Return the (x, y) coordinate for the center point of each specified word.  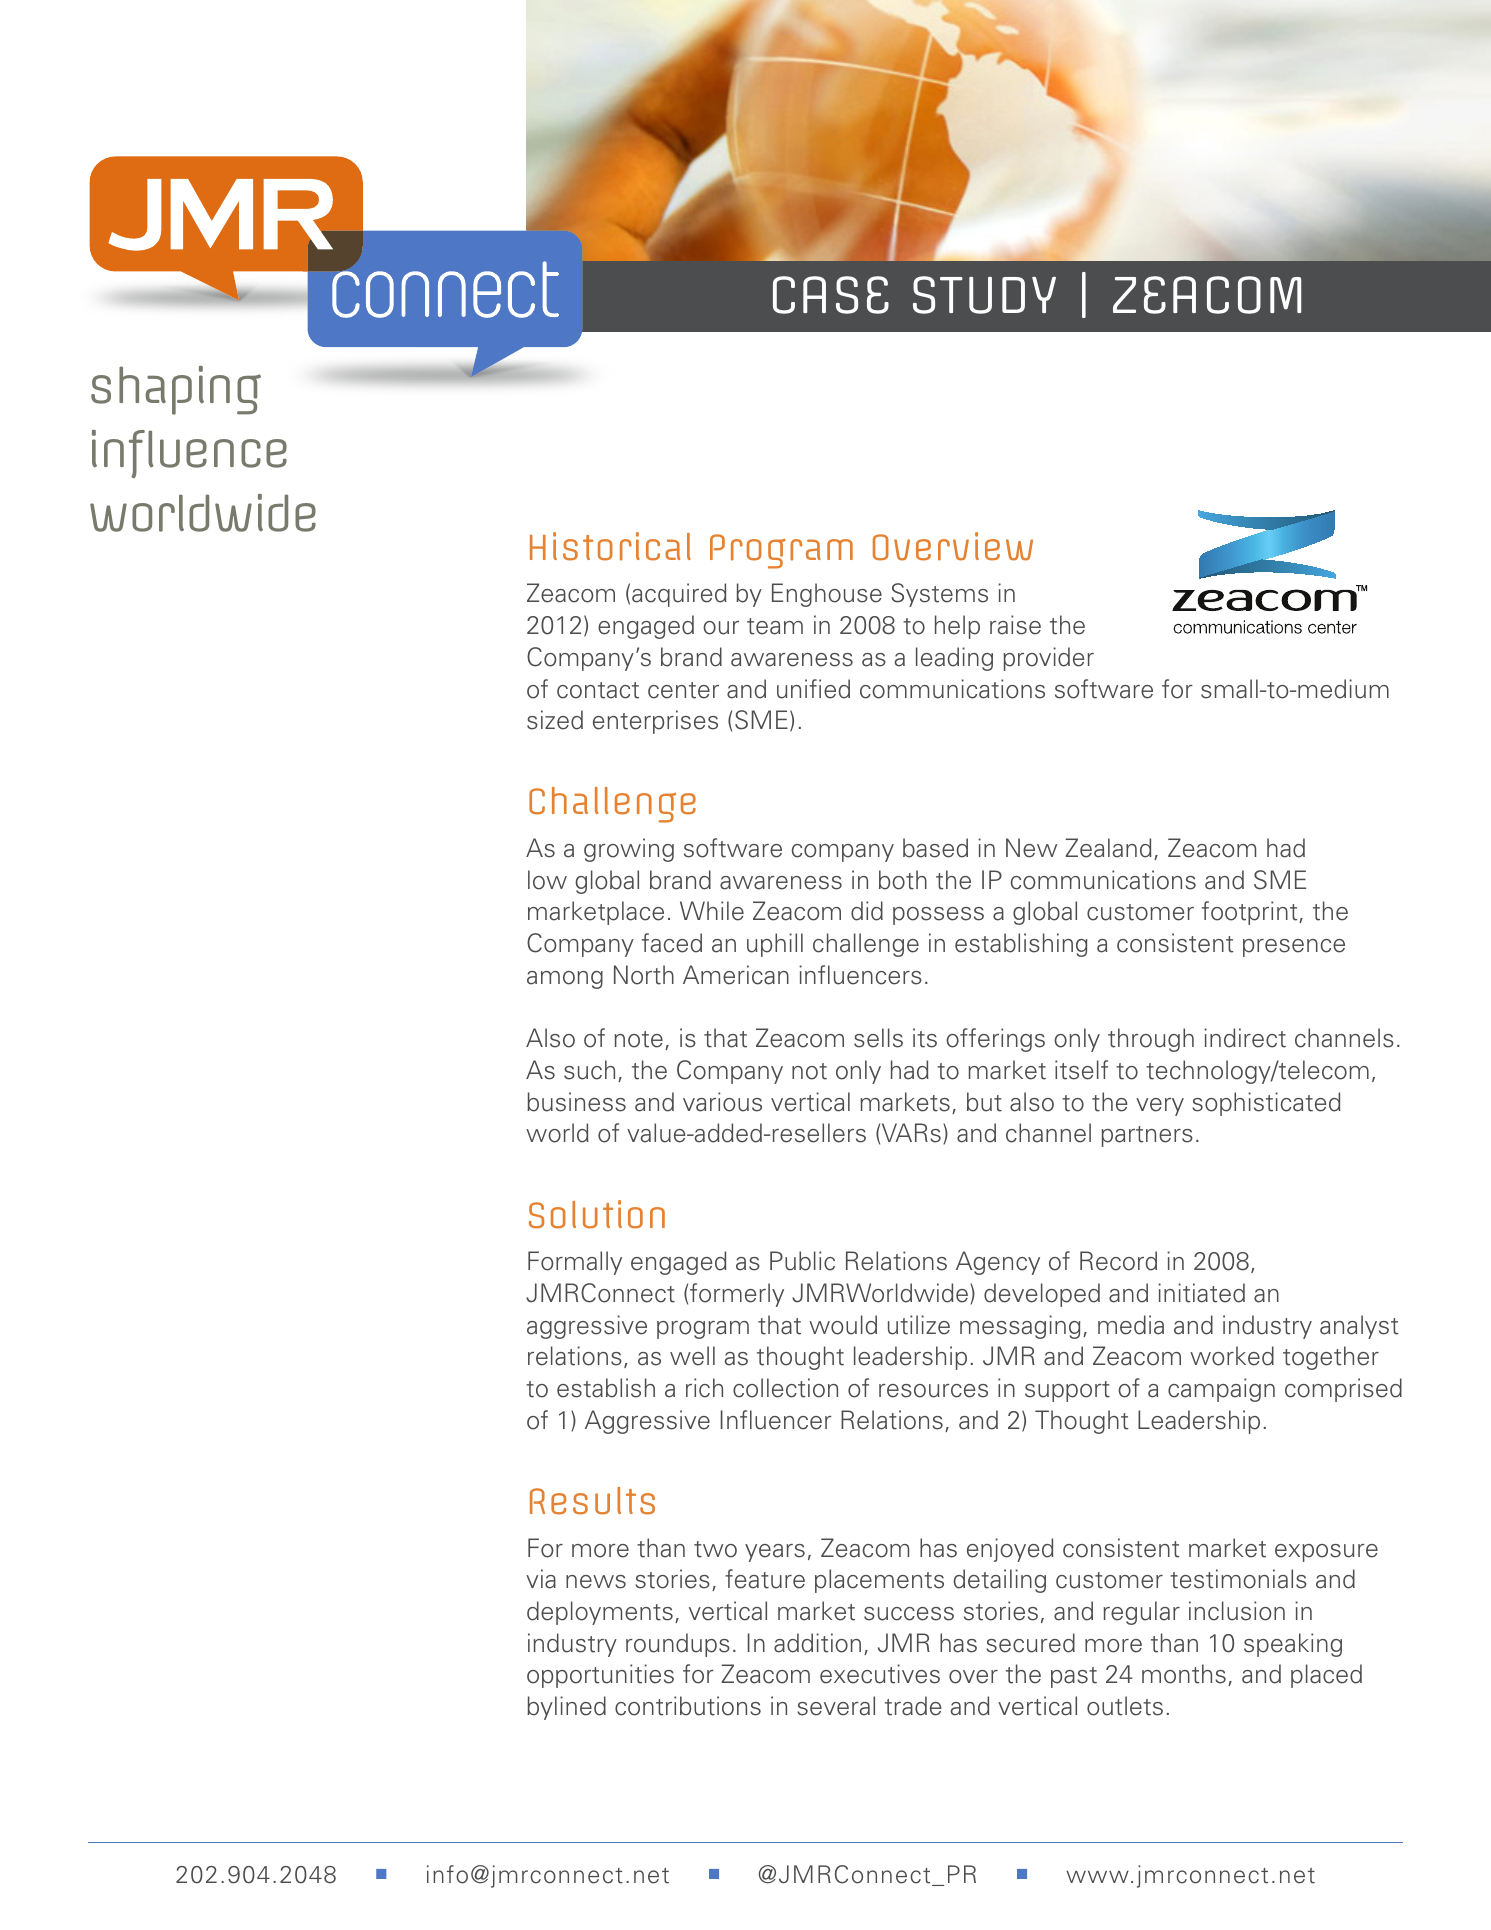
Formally (575, 1263)
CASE (831, 295)
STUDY (984, 295)
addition (817, 1643)
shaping (176, 390)
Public (802, 1261)
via (541, 1579)
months (1184, 1674)
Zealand (1109, 848)
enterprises (655, 722)
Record (1118, 1261)
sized (555, 720)
